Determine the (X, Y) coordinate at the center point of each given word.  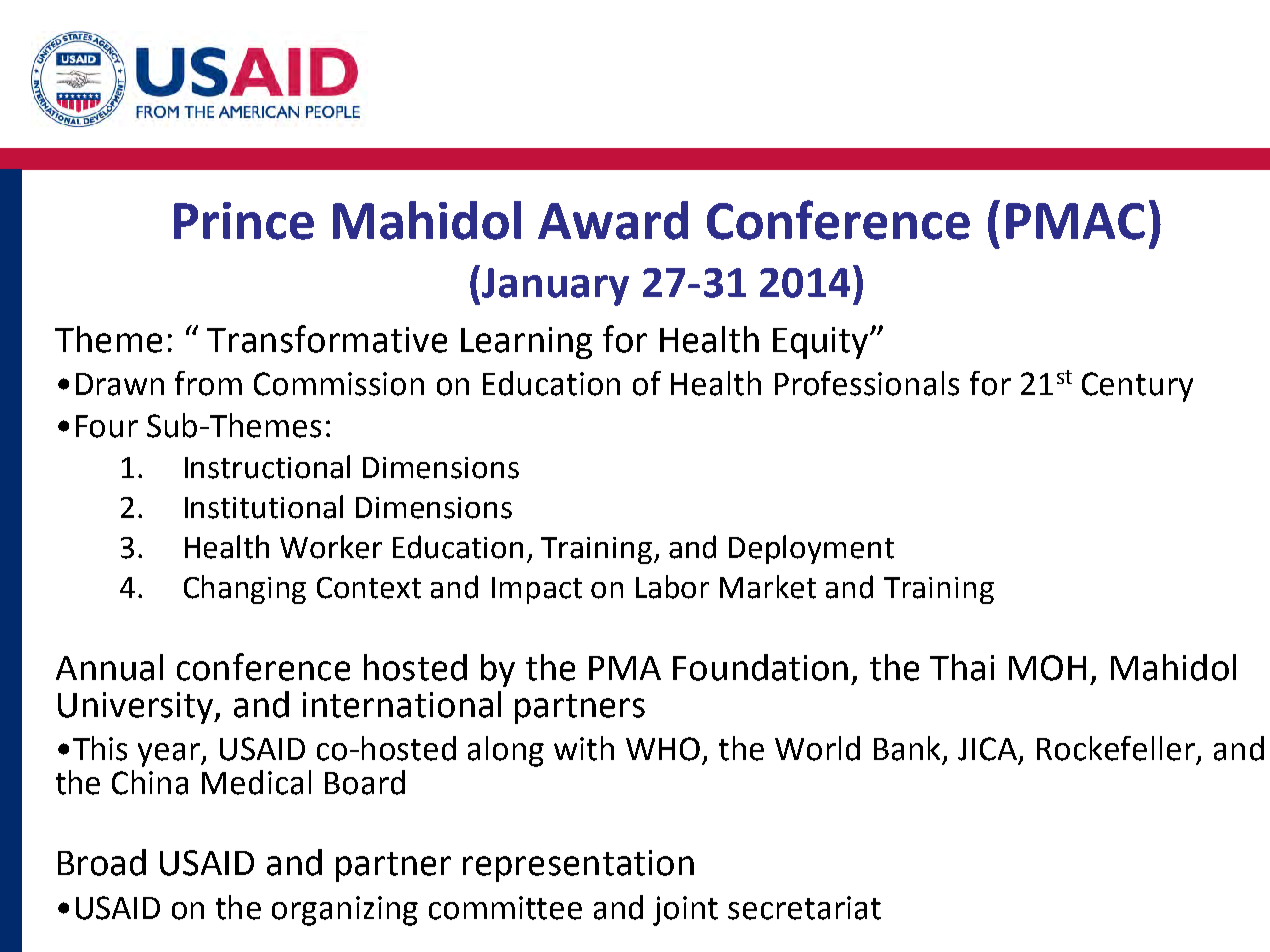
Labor (672, 587)
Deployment (811, 549)
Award (613, 220)
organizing (345, 911)
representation (578, 866)
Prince (244, 221)
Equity (822, 343)
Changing (245, 589)
